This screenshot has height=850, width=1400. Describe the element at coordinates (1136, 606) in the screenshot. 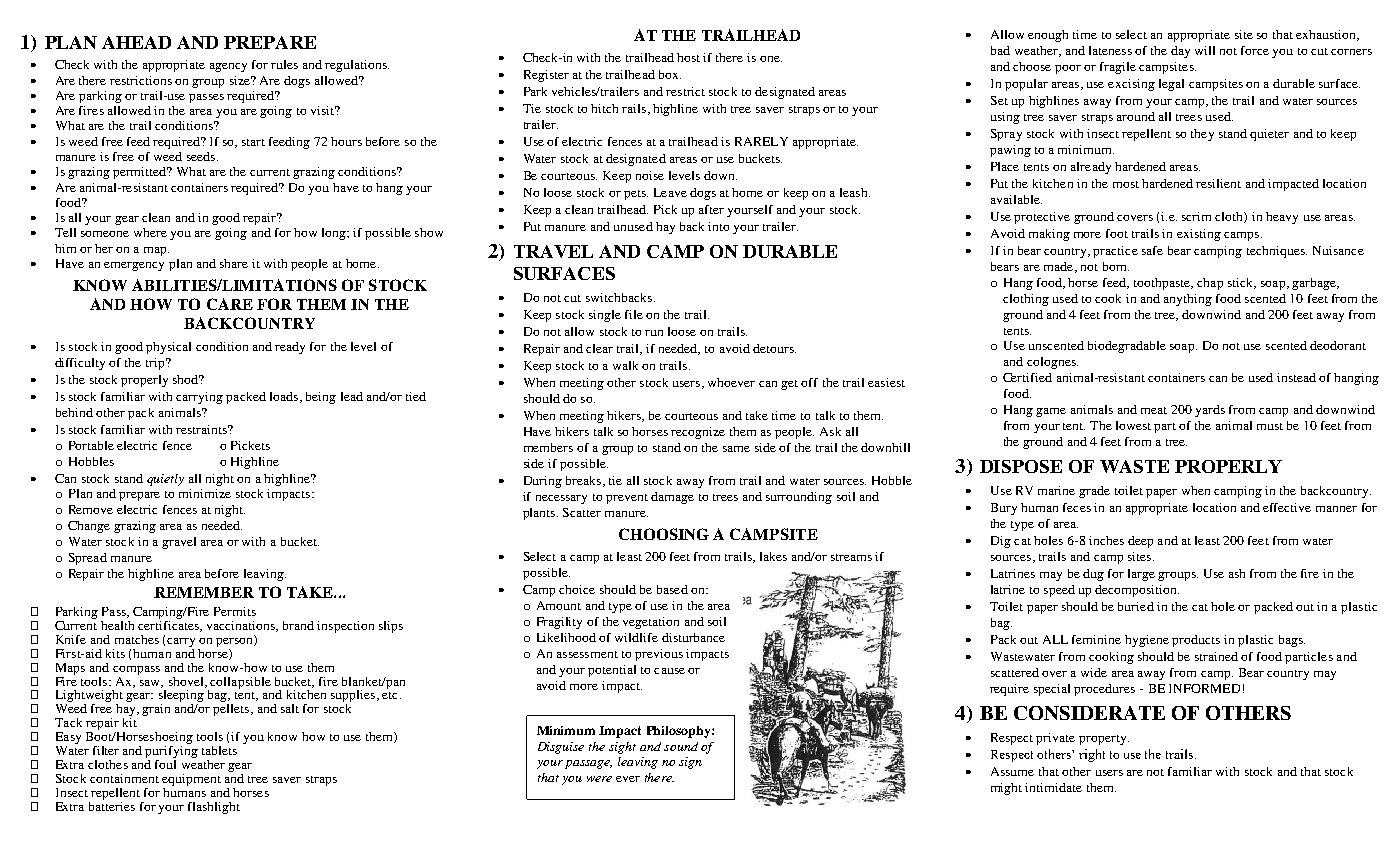

I see `buried` at that location.
